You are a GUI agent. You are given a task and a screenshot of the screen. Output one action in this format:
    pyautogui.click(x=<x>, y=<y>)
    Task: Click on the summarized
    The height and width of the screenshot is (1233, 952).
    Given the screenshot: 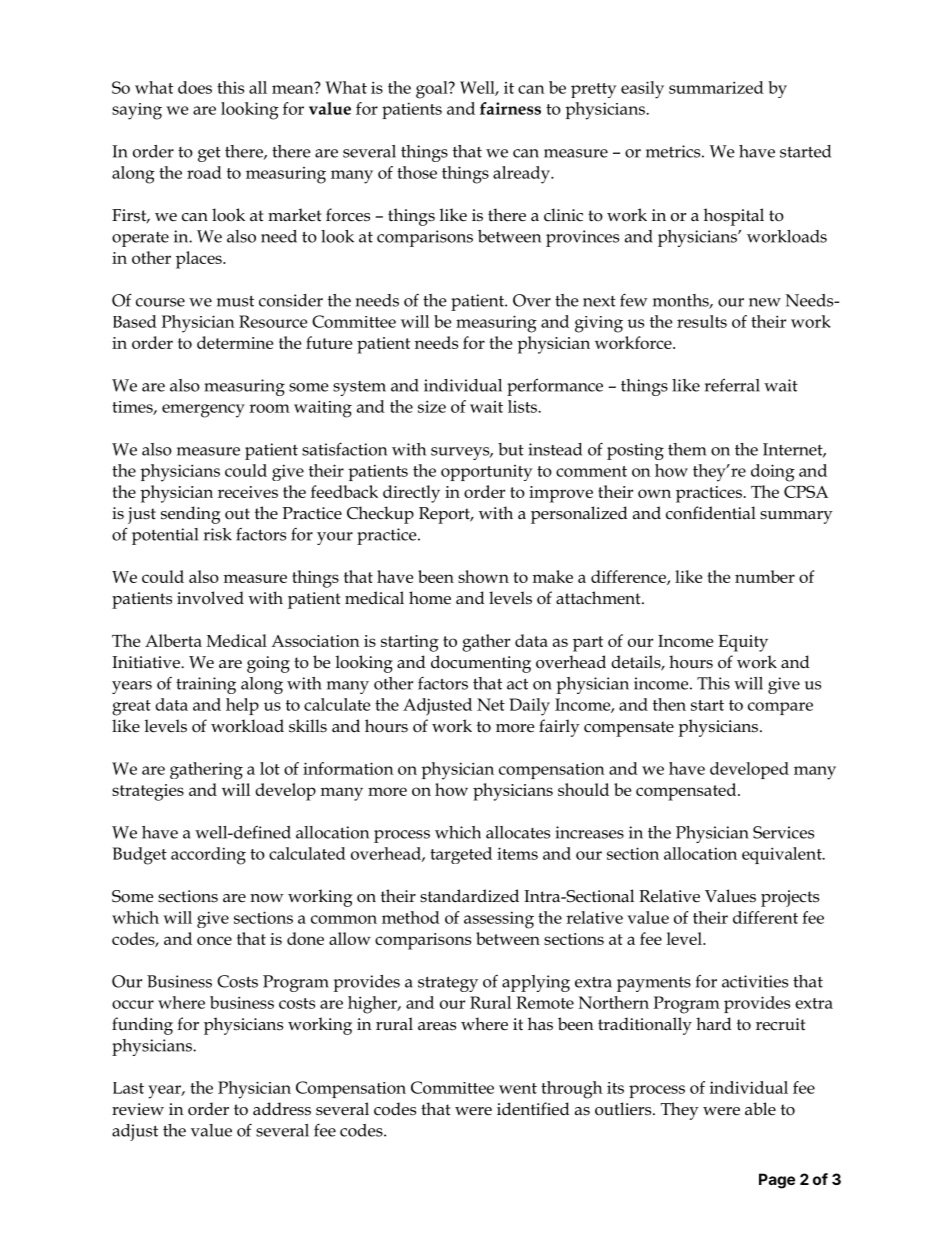 What is the action you would take?
    pyautogui.click(x=716, y=87)
